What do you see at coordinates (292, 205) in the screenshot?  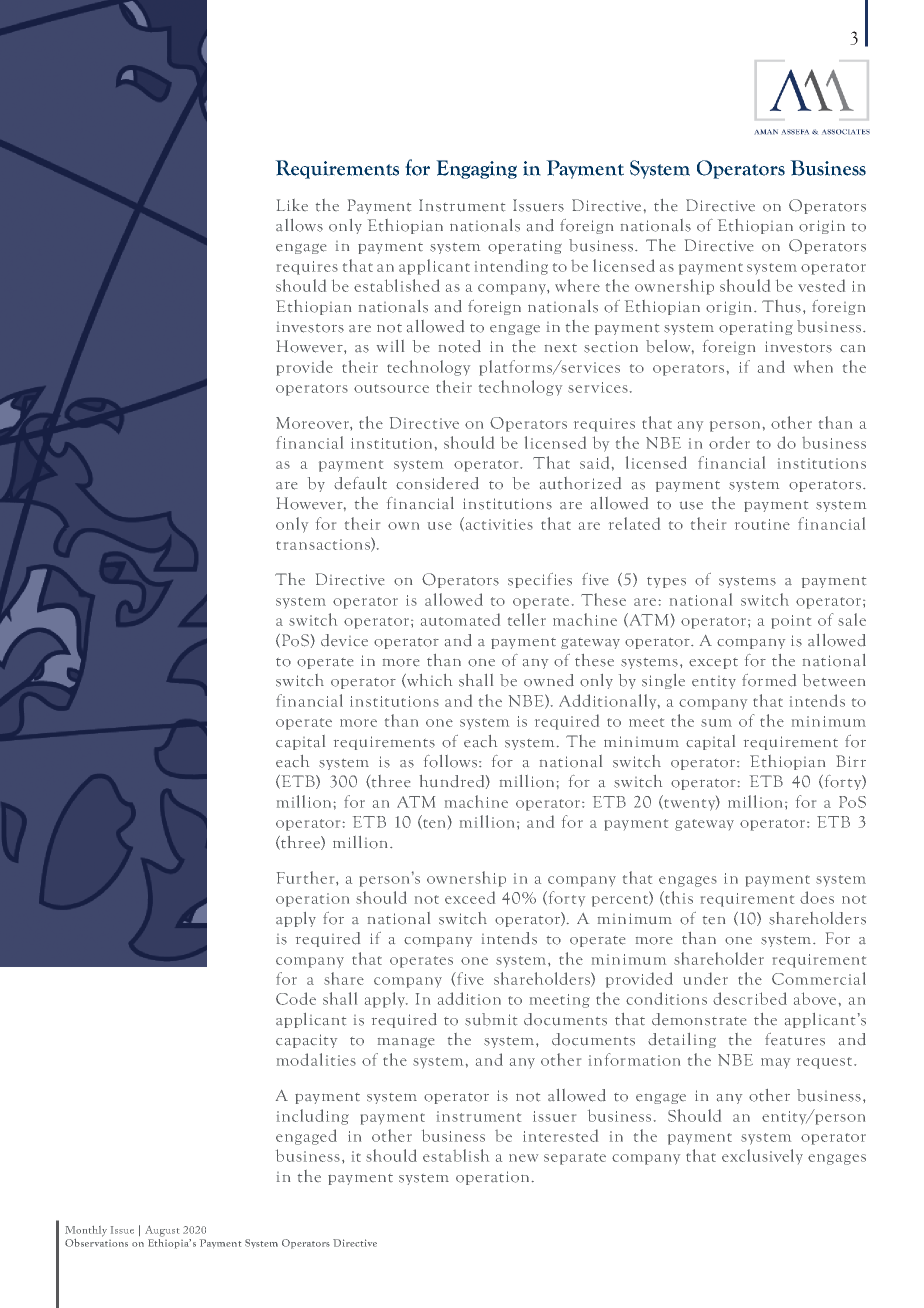 I see `Like` at bounding box center [292, 205].
